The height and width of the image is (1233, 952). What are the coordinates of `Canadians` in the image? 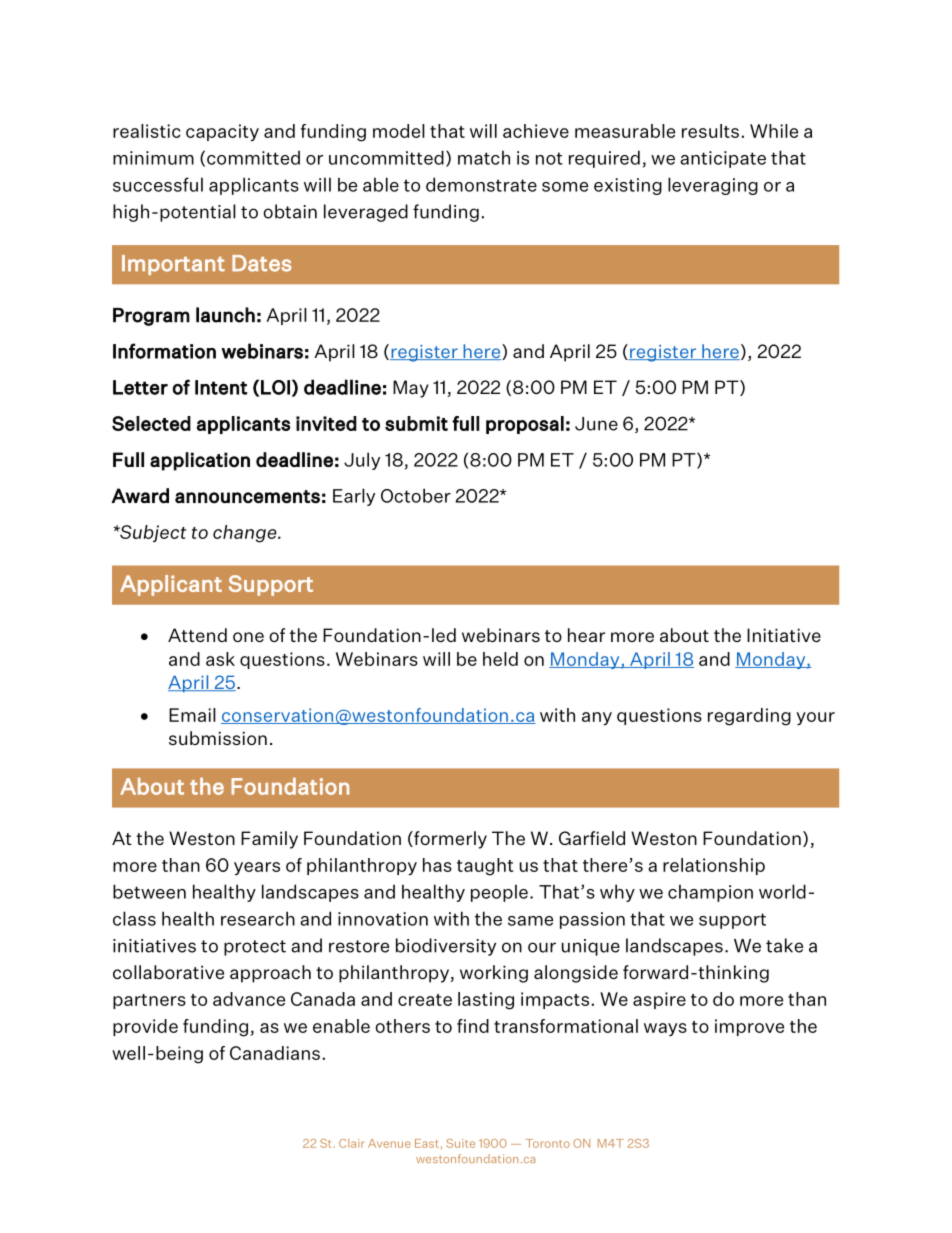 It's located at (275, 1053).
